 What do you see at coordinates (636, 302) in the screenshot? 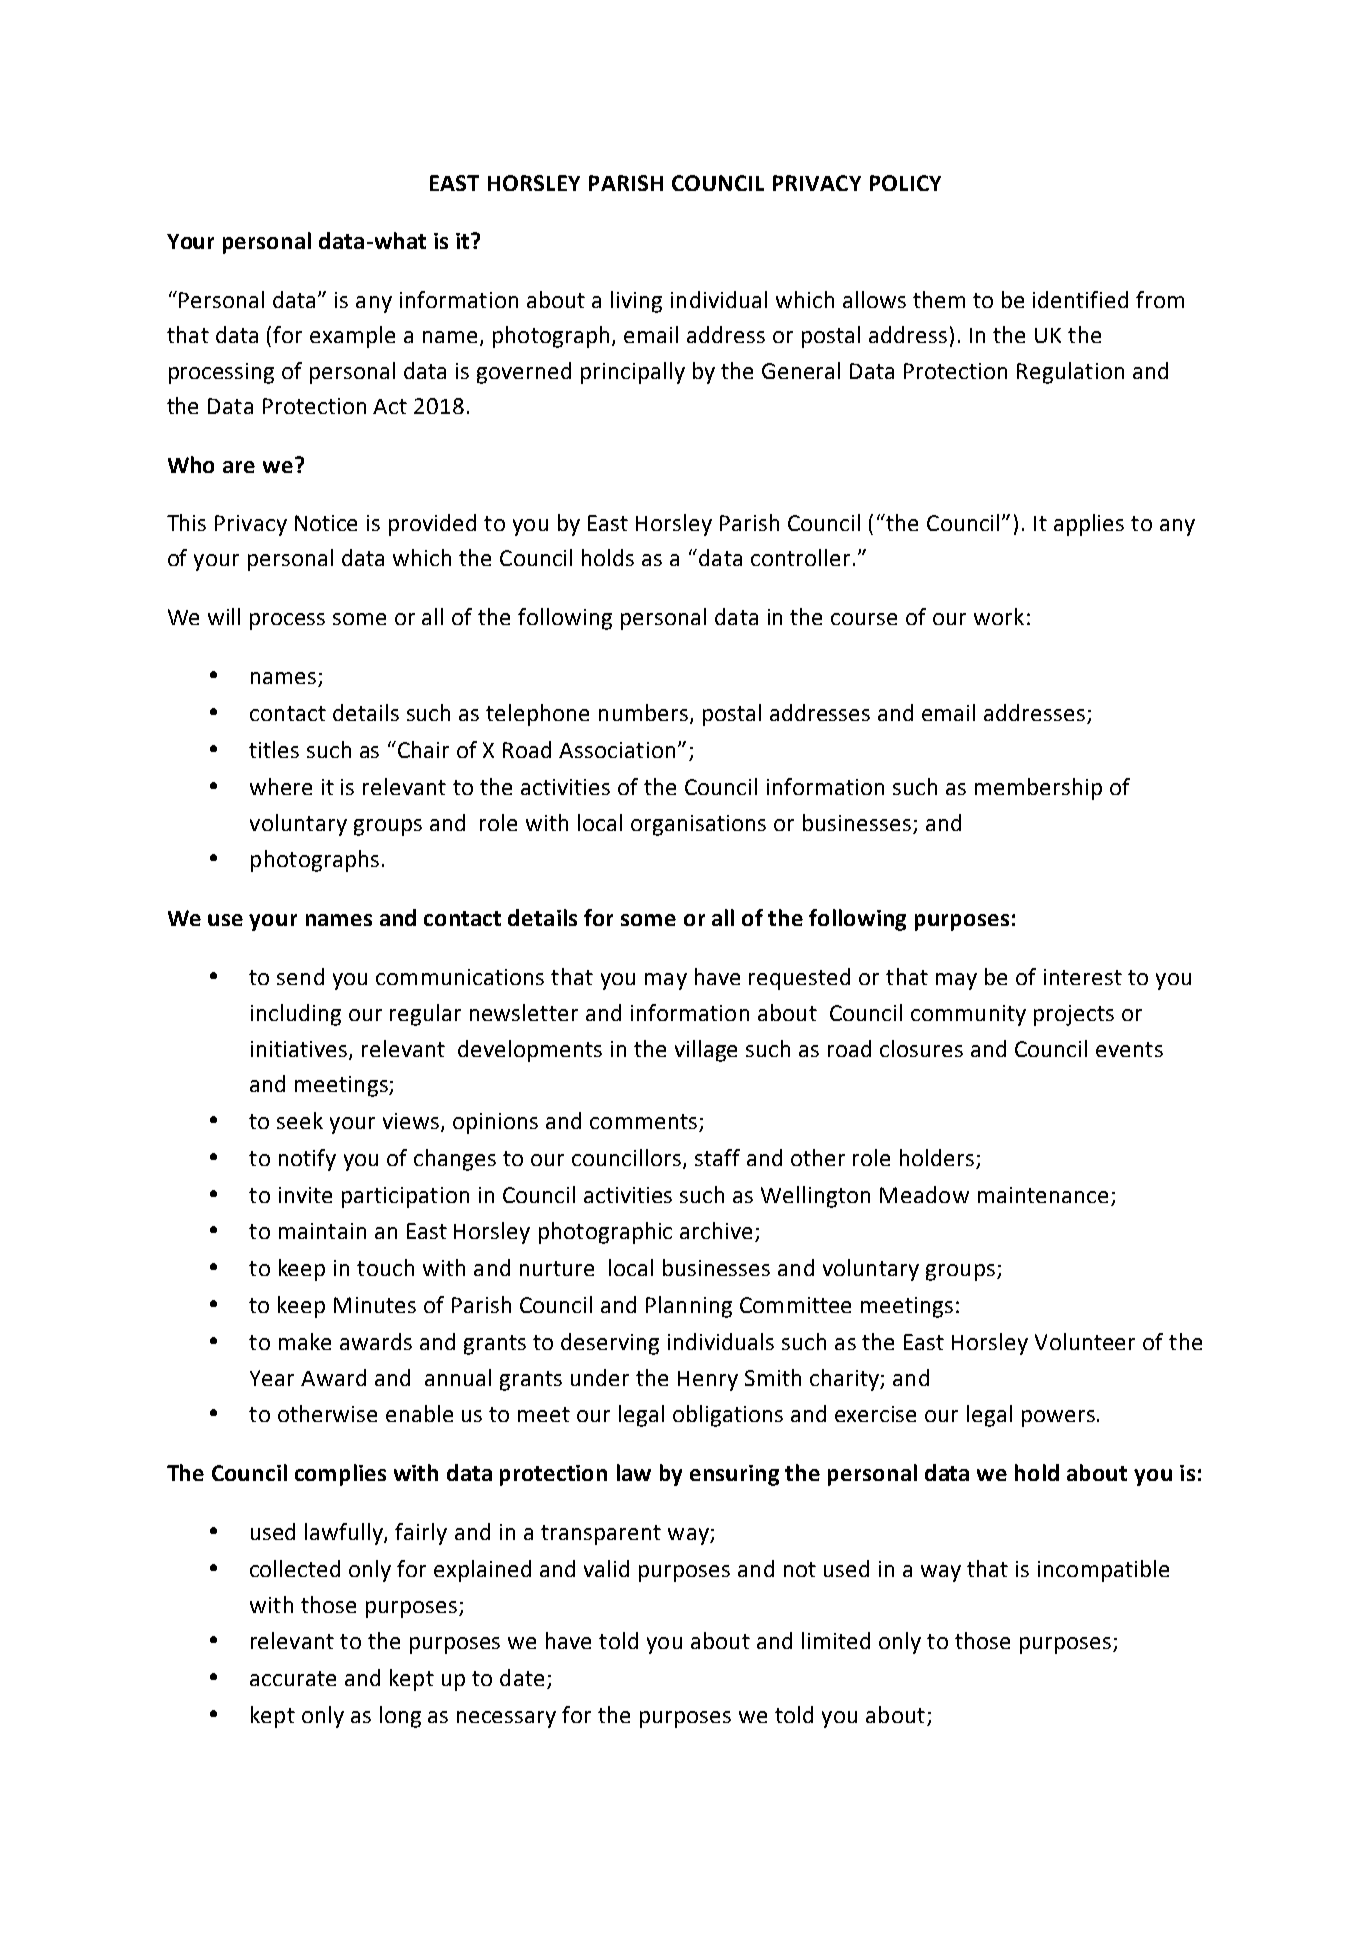
I see `living` at bounding box center [636, 302].
